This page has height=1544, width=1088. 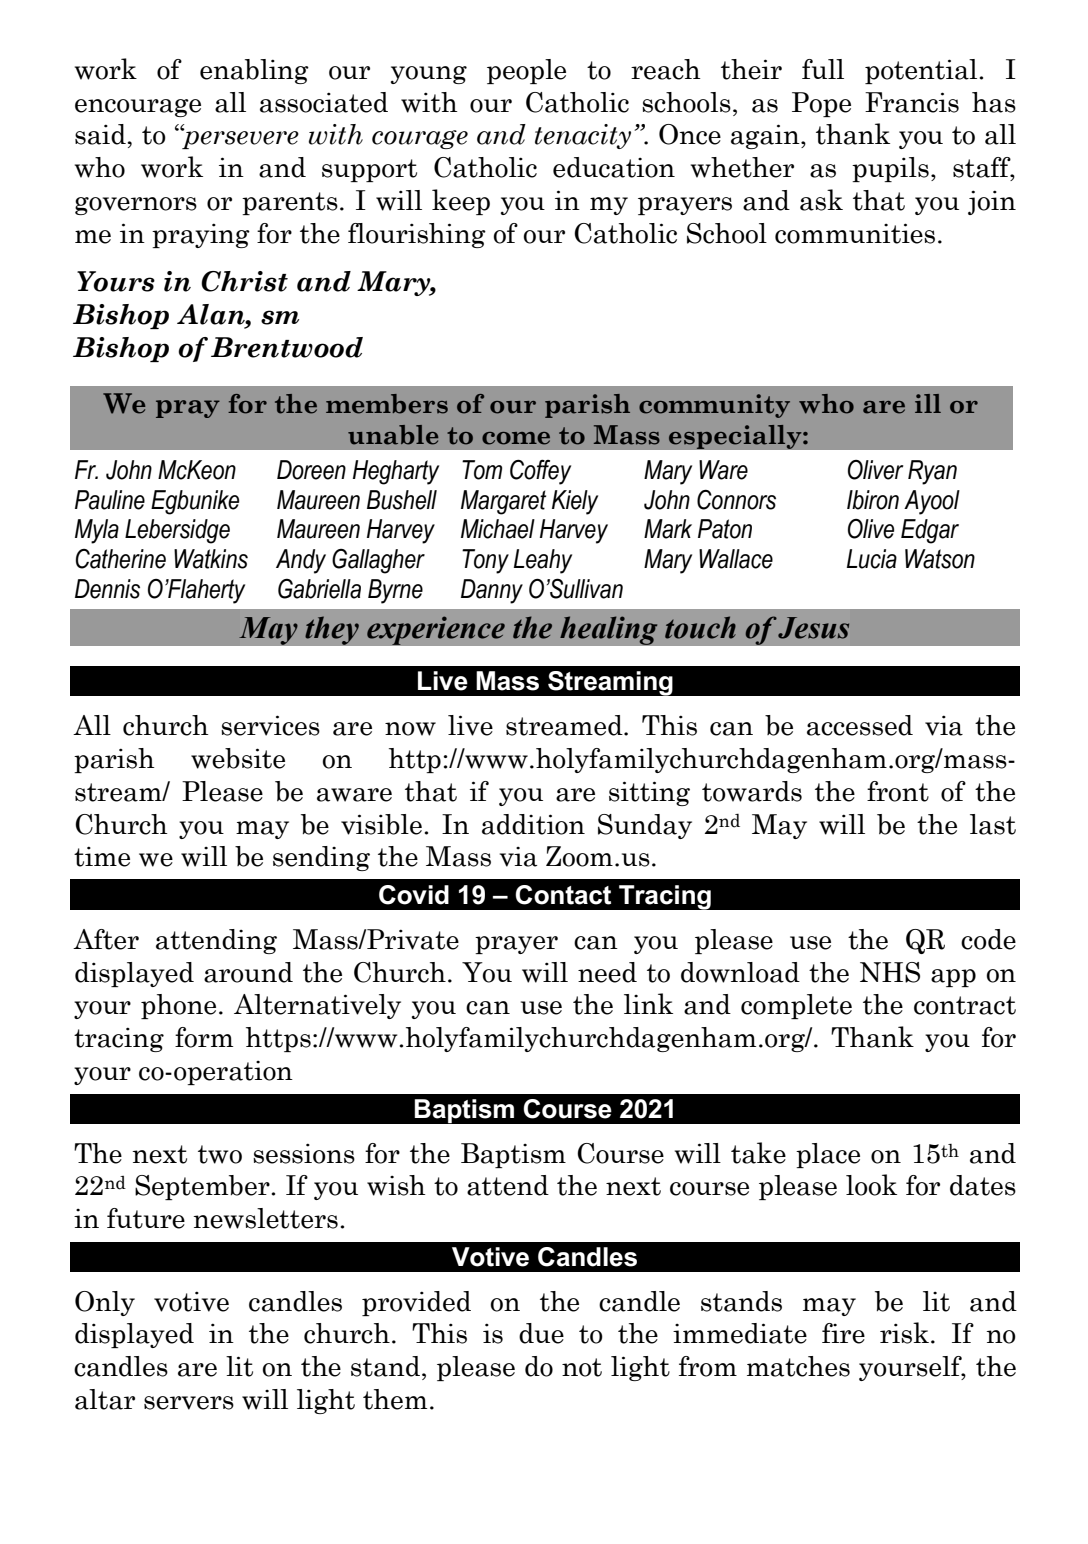 I want to click on not, so click(x=582, y=1367).
